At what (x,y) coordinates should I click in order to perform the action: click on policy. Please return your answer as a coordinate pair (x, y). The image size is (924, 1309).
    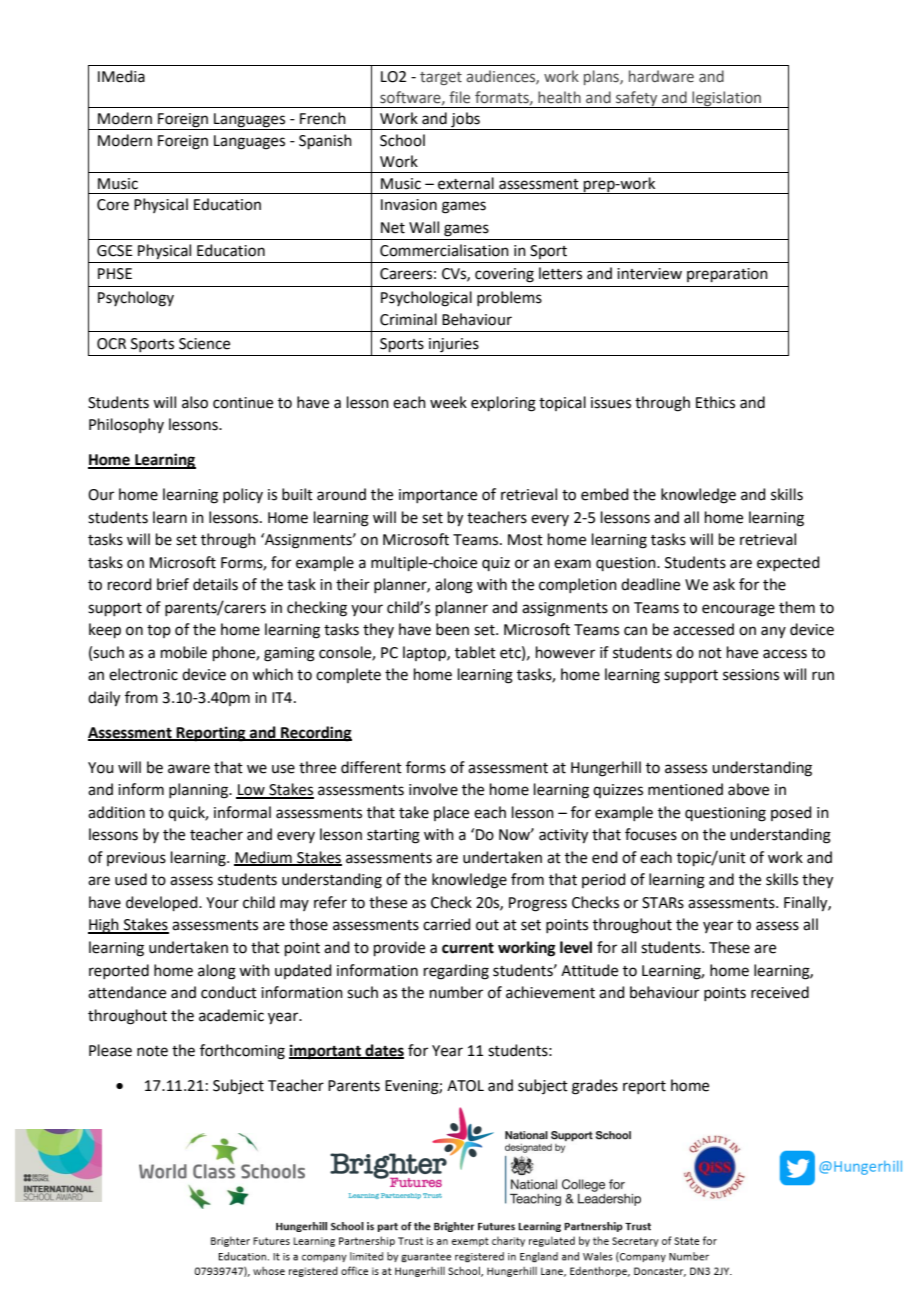
    Looking at the image, I should click on (243, 495).
